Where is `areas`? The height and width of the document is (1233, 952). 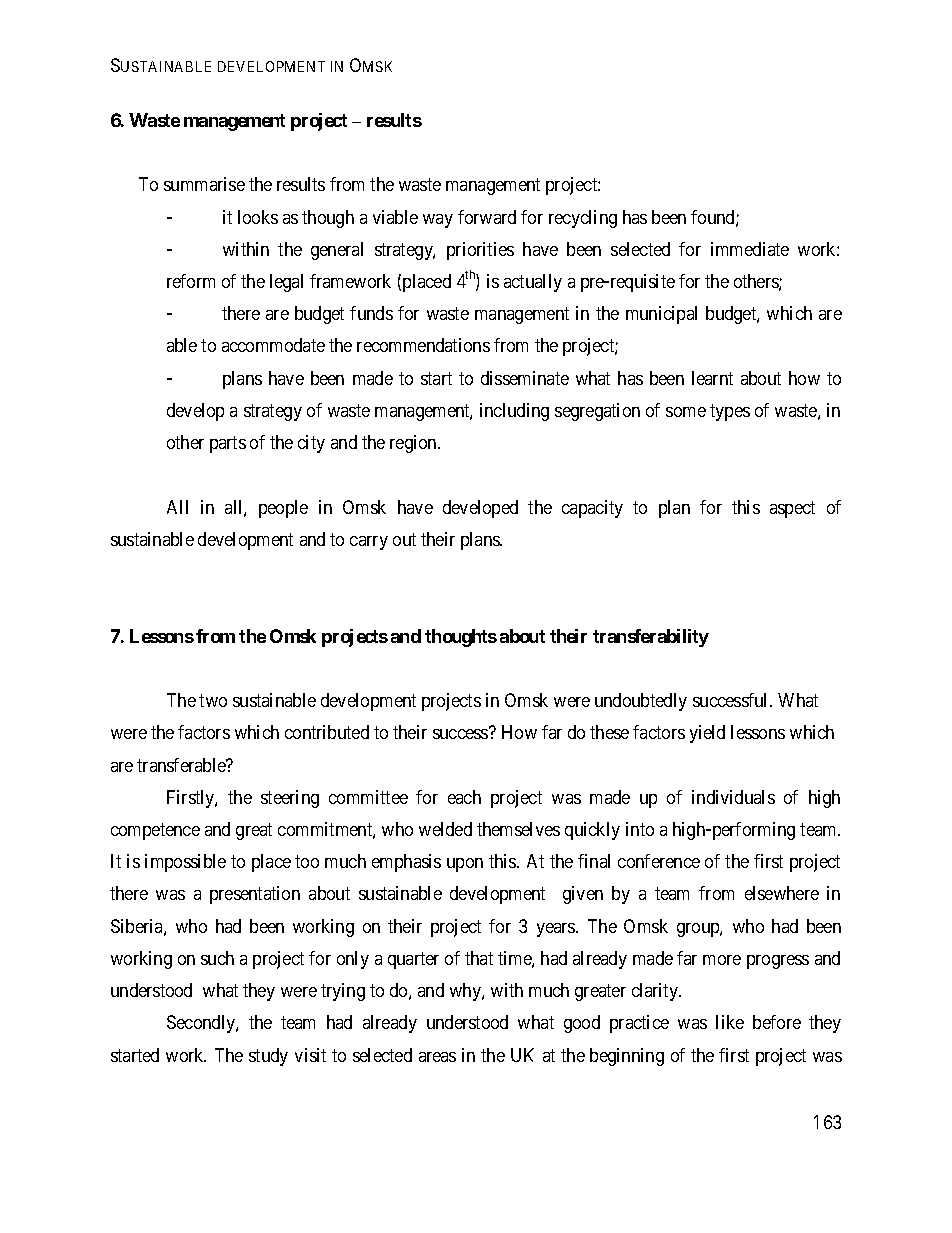 areas is located at coordinates (437, 1057).
